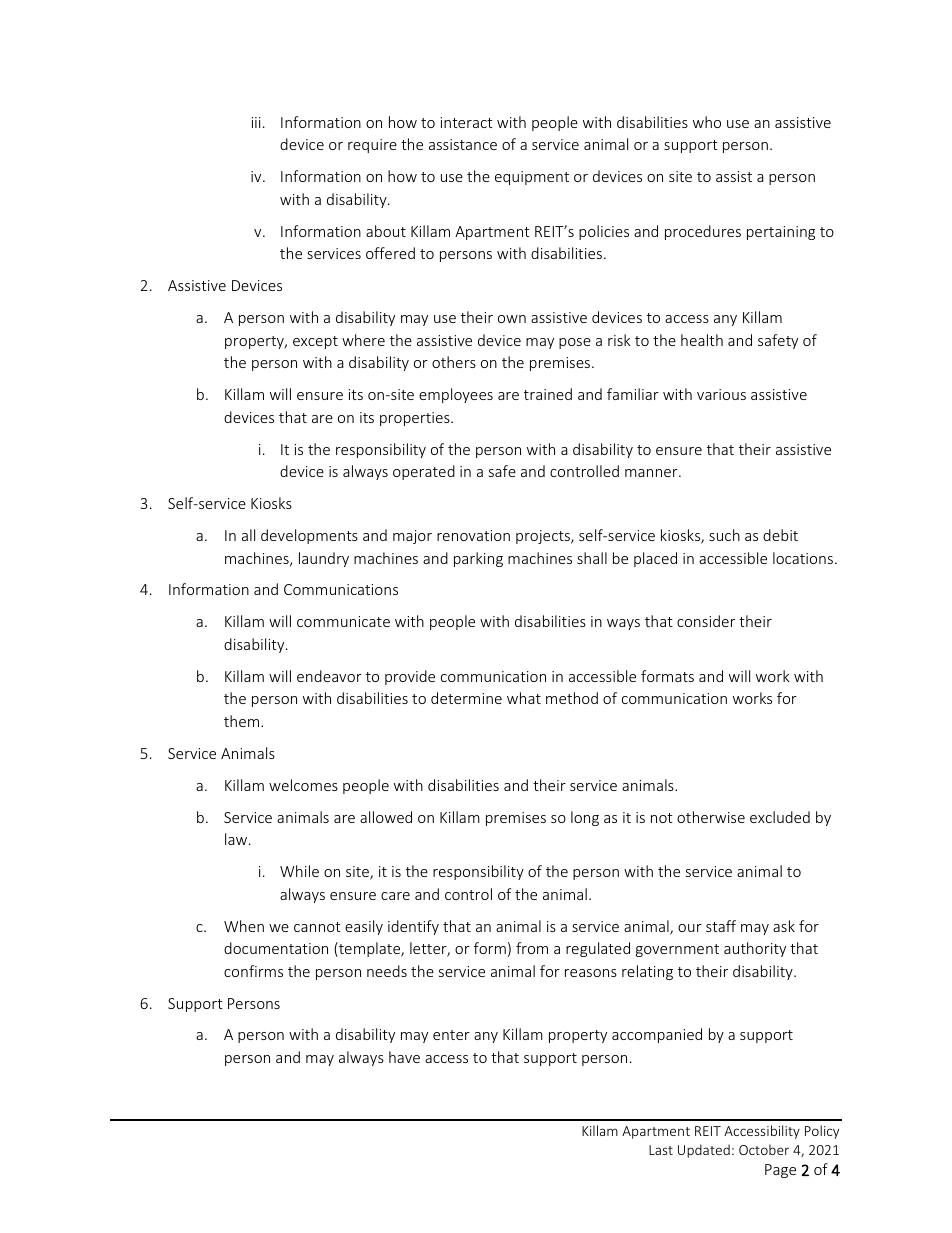 The image size is (952, 1233). I want to click on equipment, so click(532, 178).
